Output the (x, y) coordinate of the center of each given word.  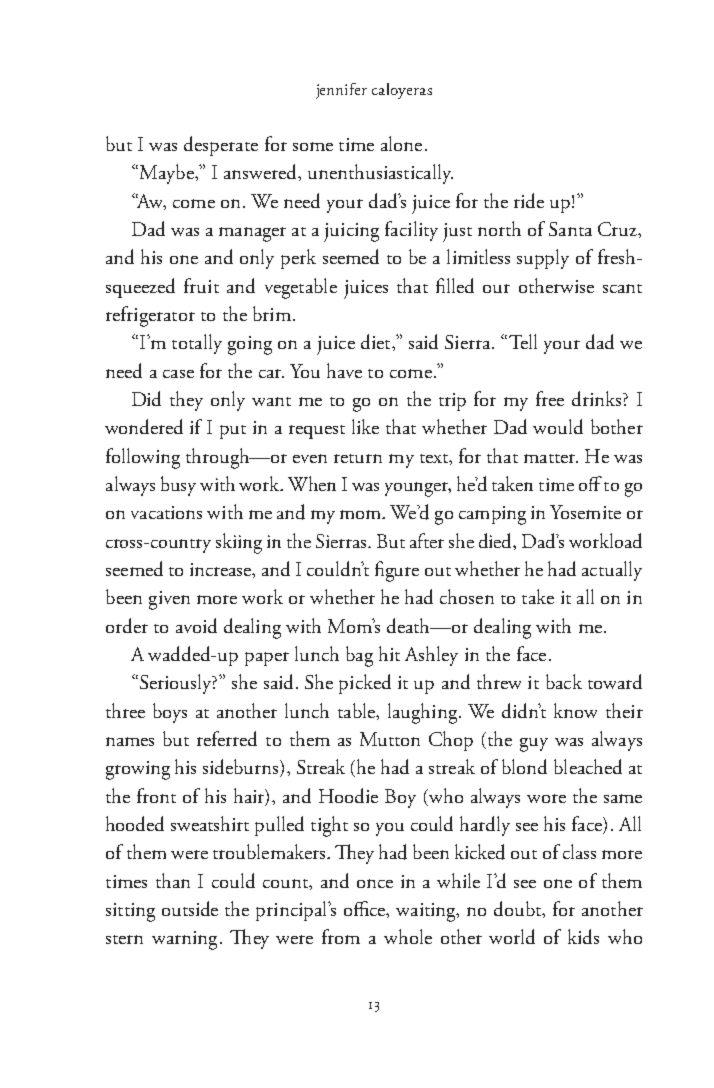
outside (190, 908)
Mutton (390, 739)
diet (377, 341)
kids (583, 936)
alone (401, 143)
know (575, 710)
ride (529, 200)
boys (170, 713)
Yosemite (585, 512)
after (427, 540)
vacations (166, 512)
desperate (221, 146)
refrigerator (150, 316)
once (375, 883)
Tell (523, 341)
